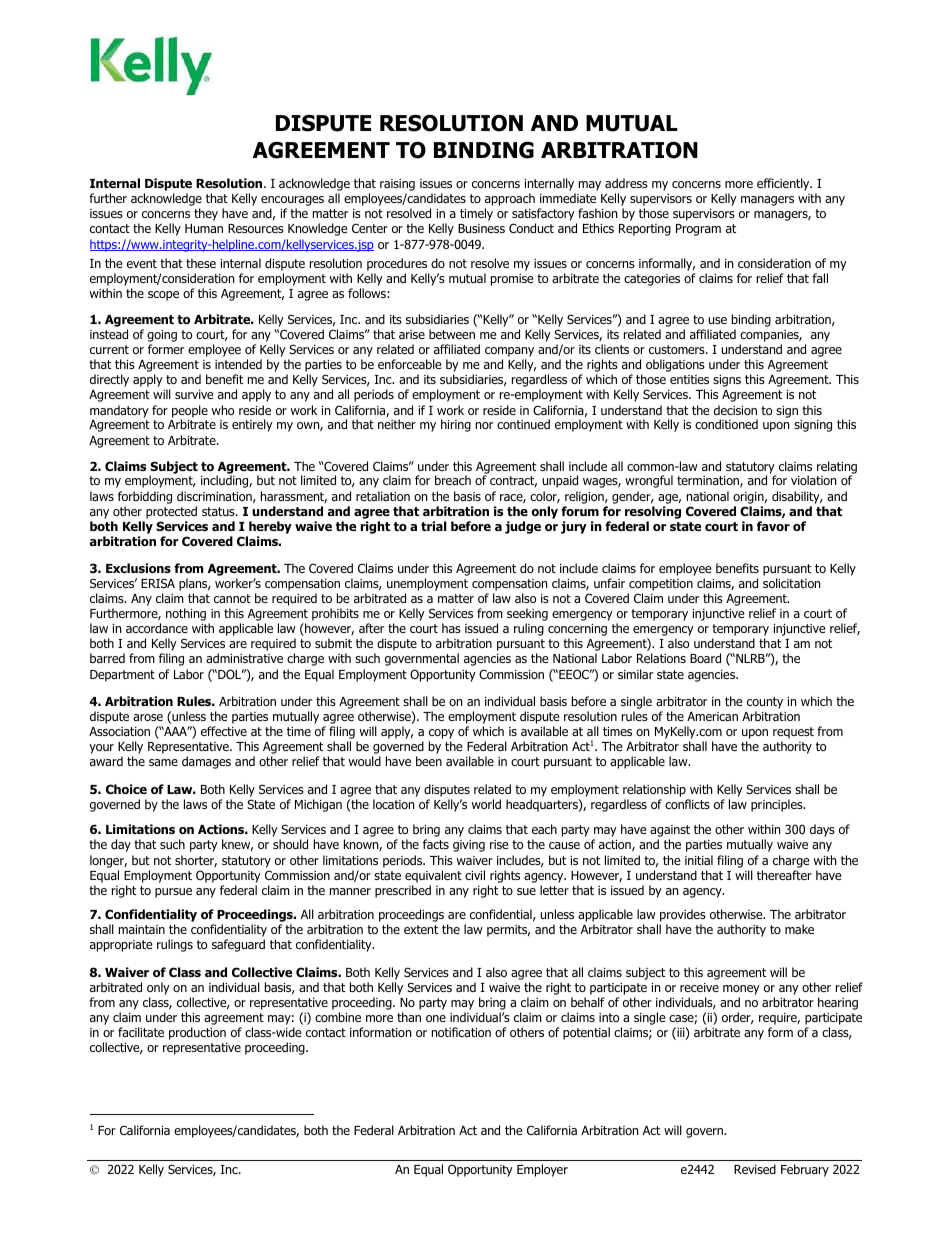 The height and width of the document is (1233, 952). What do you see at coordinates (206, 214) in the document?
I see `they` at bounding box center [206, 214].
